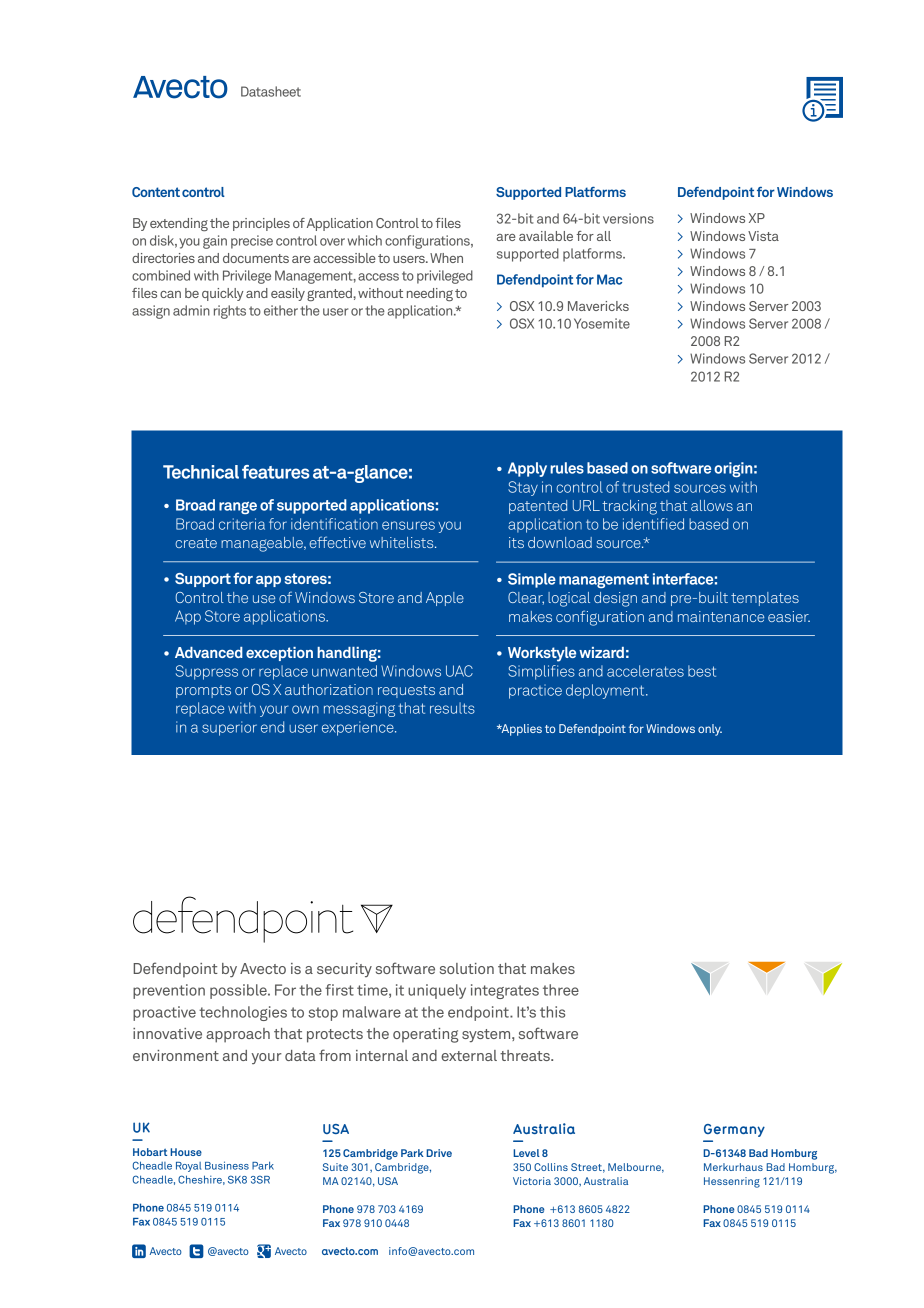 This page has height=1308, width=924. Describe the element at coordinates (446, 258) in the page. I see `When` at that location.
